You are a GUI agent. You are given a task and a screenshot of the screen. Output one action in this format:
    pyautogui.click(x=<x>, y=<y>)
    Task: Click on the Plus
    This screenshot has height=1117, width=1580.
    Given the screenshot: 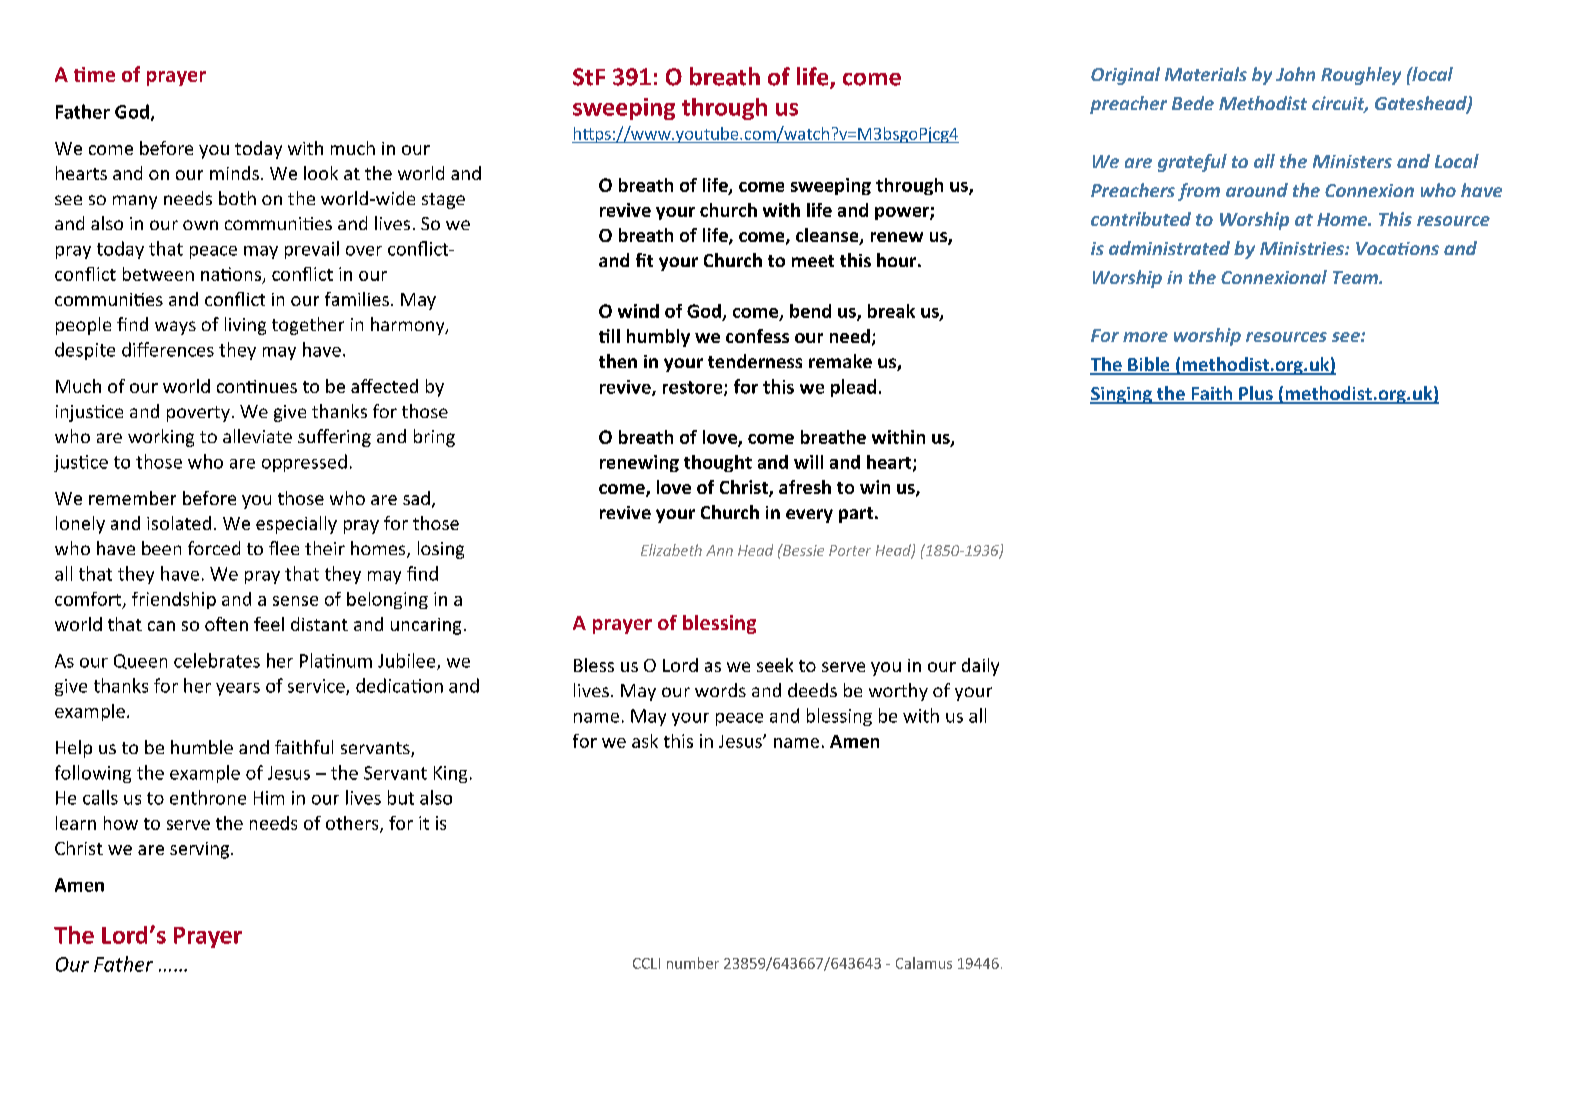 What is the action you would take?
    pyautogui.click(x=1256, y=394)
